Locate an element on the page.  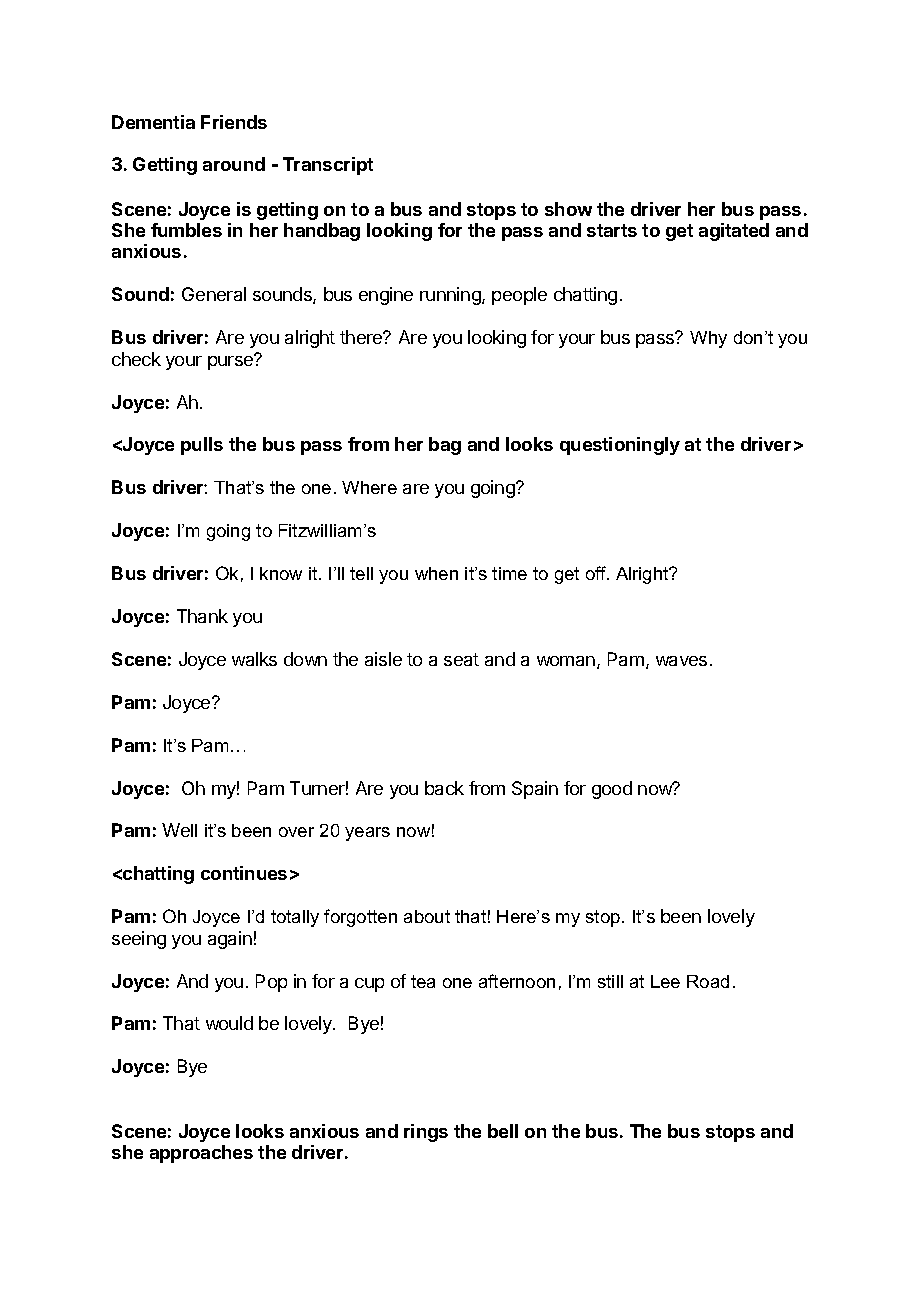
approaches is located at coordinates (201, 1154).
